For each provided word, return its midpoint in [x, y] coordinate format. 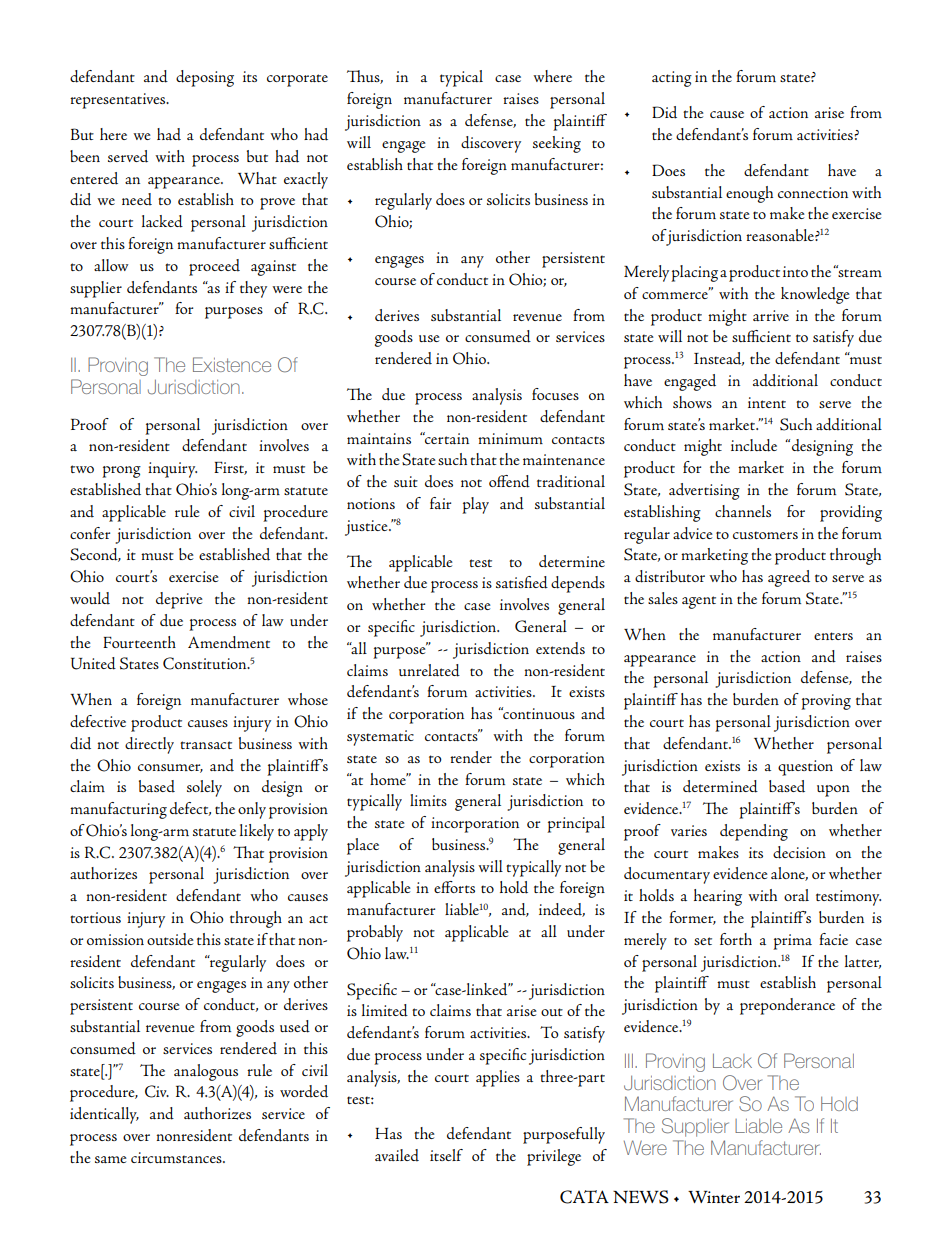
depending [754, 832]
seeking [557, 144]
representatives [119, 101]
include [754, 445]
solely [204, 788]
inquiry [172, 470]
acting [672, 79]
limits [428, 800]
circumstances [177, 1157]
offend [509, 481]
